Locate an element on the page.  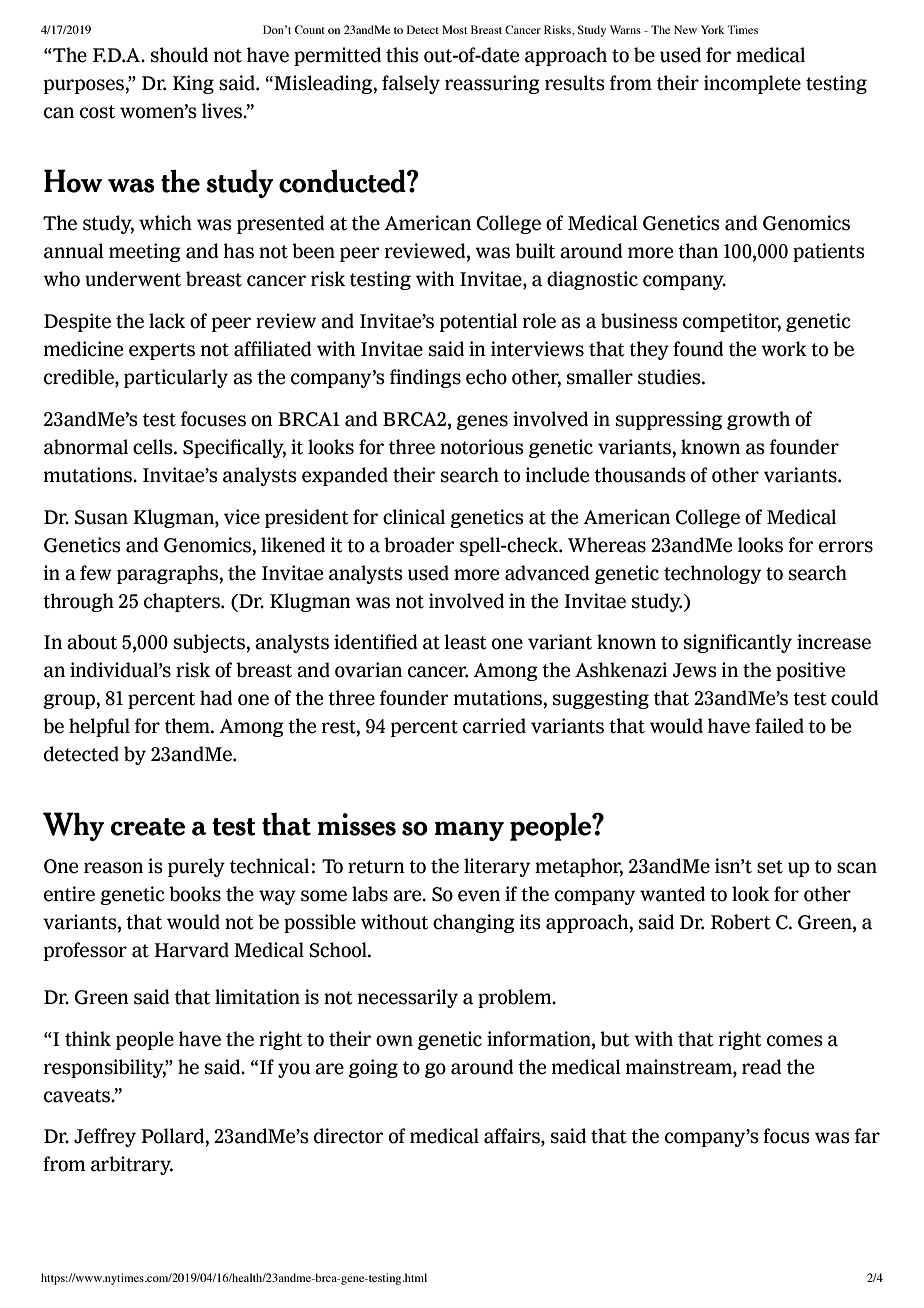
incomplete is located at coordinates (752, 84).
